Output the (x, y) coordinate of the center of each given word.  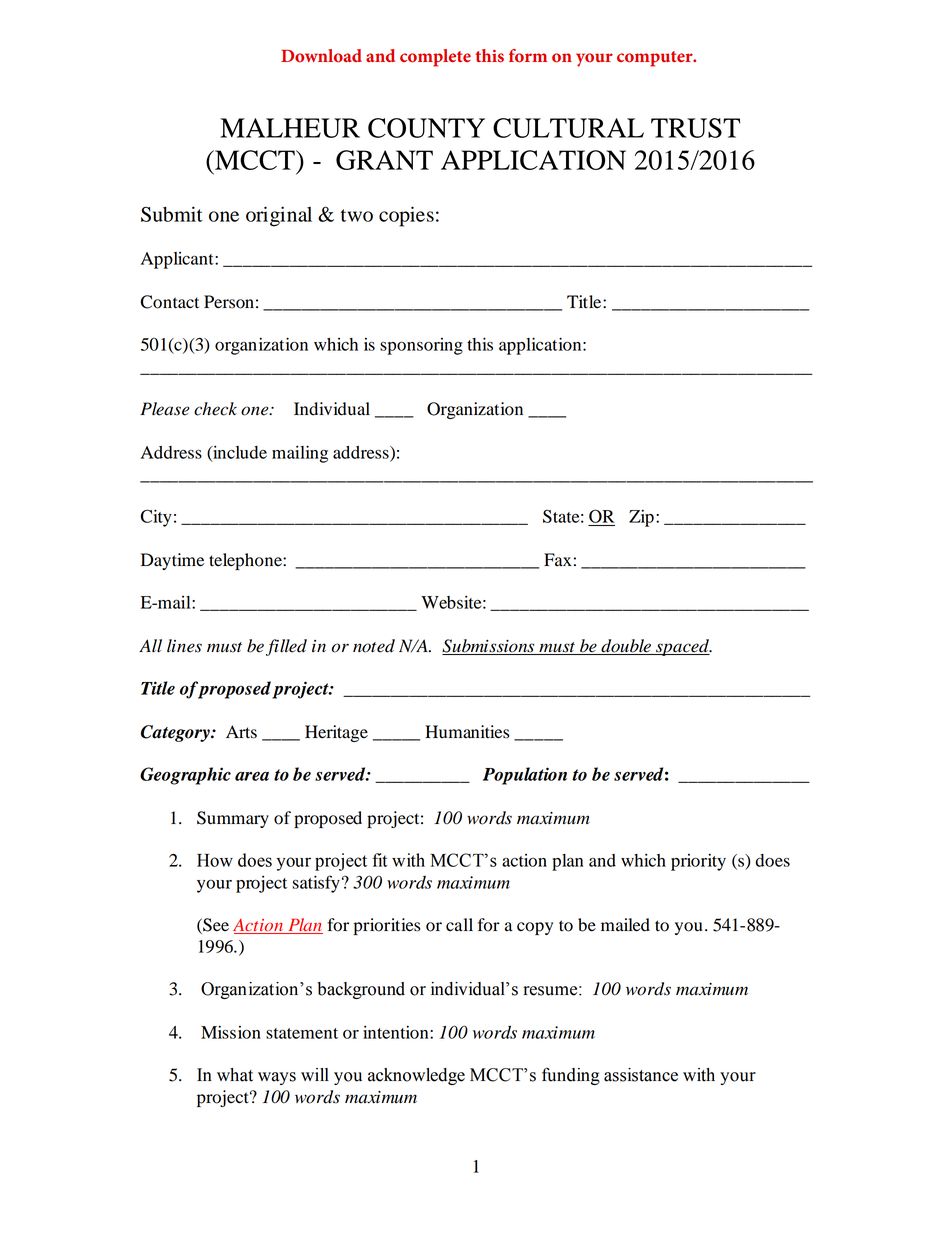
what (235, 1075)
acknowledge (416, 1076)
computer (656, 59)
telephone (246, 561)
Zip (641, 518)
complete (435, 58)
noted (374, 646)
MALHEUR (290, 128)
